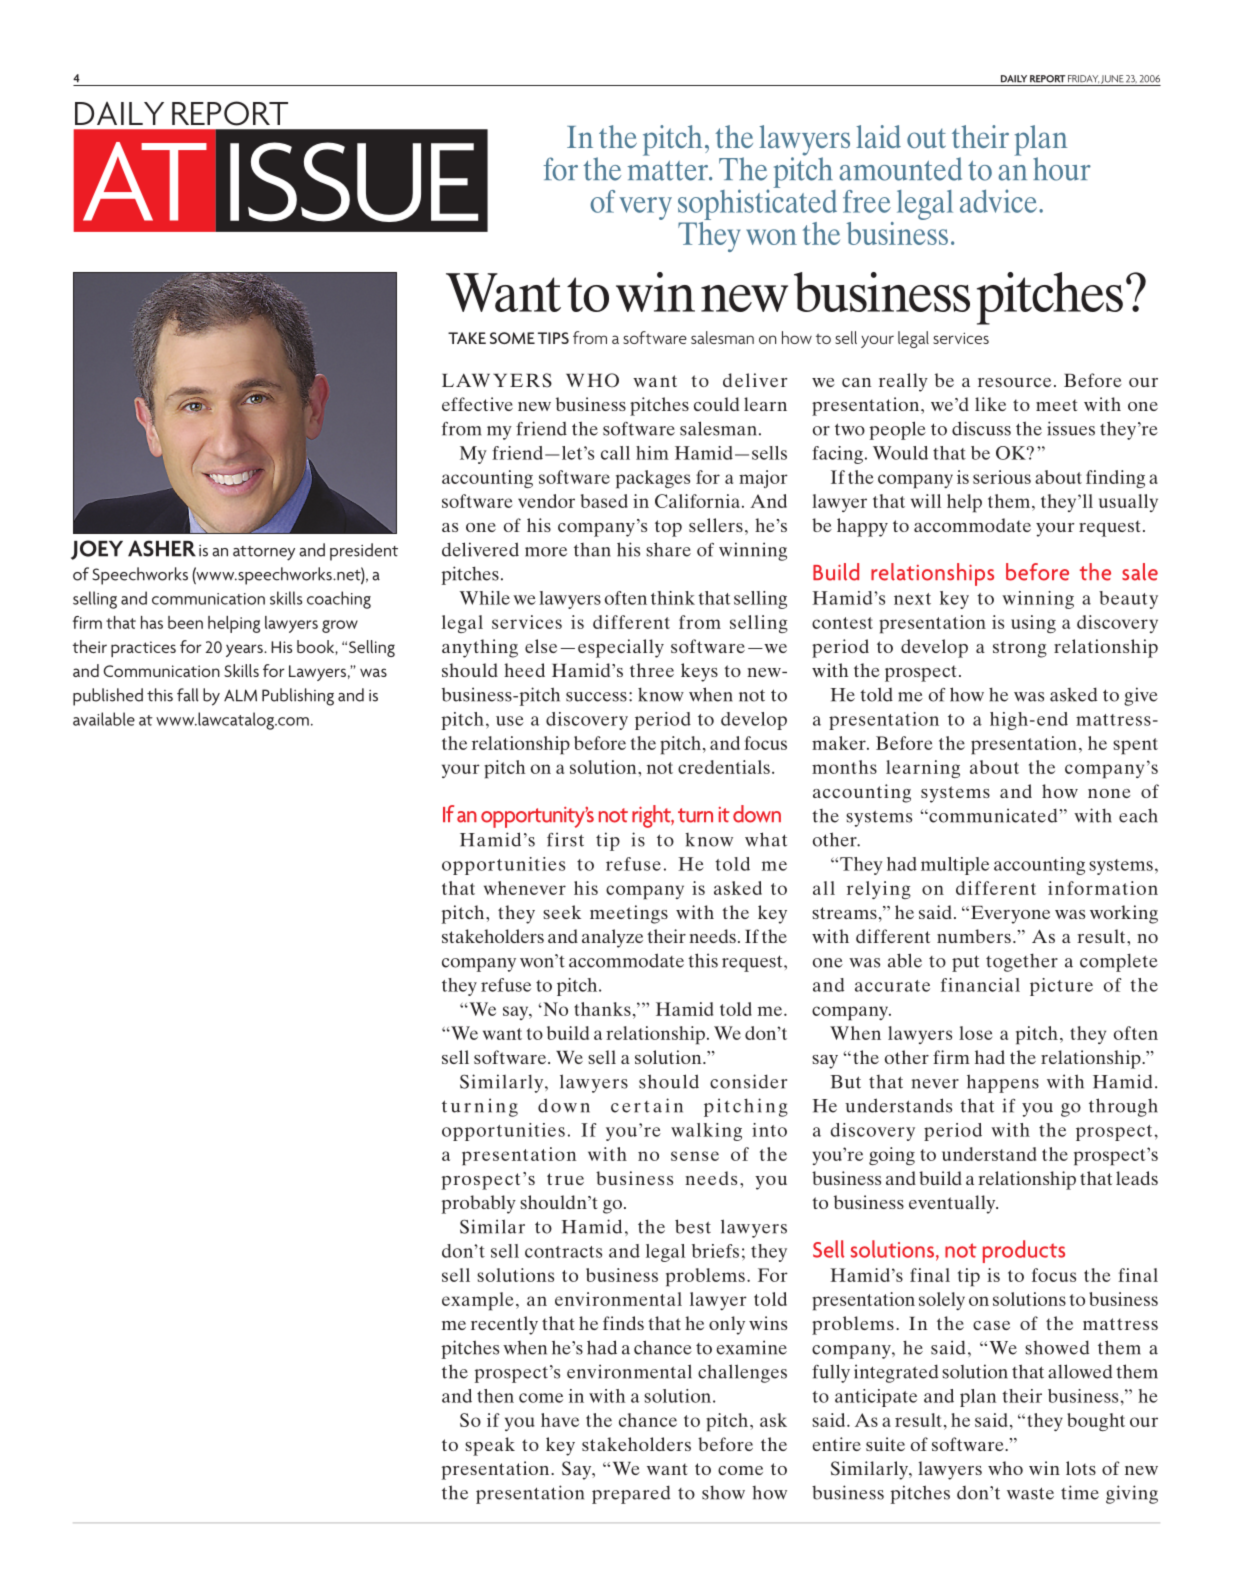 Image resolution: width=1233 pixels, height=1596 pixels. What do you see at coordinates (1033, 624) in the screenshot?
I see `using` at bounding box center [1033, 624].
